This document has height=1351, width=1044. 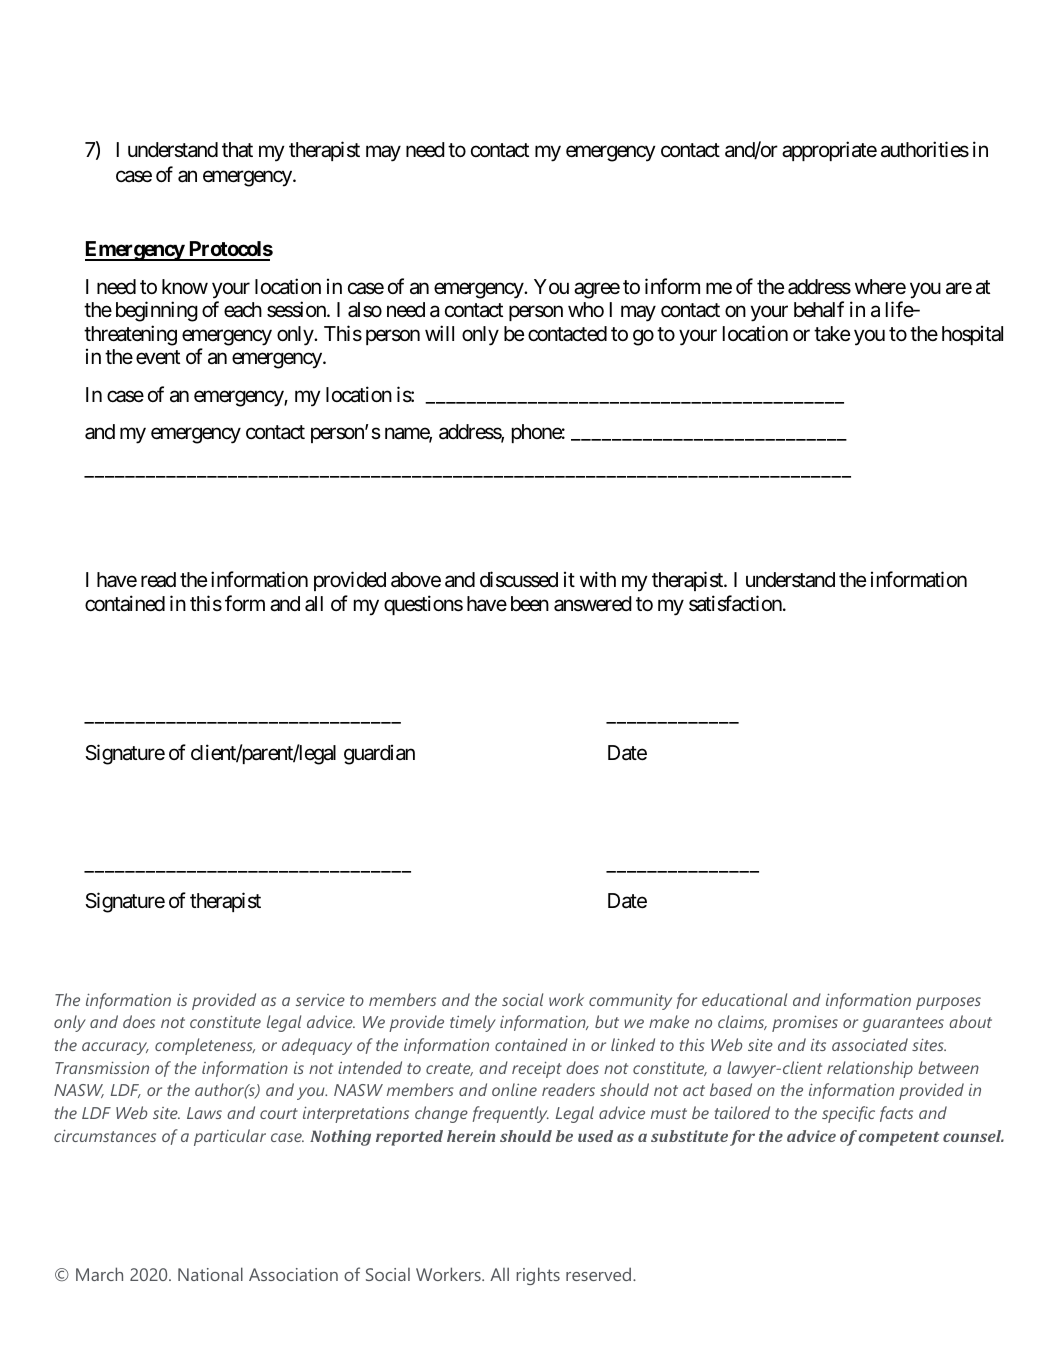 What do you see at coordinates (237, 150) in the document?
I see `that` at bounding box center [237, 150].
